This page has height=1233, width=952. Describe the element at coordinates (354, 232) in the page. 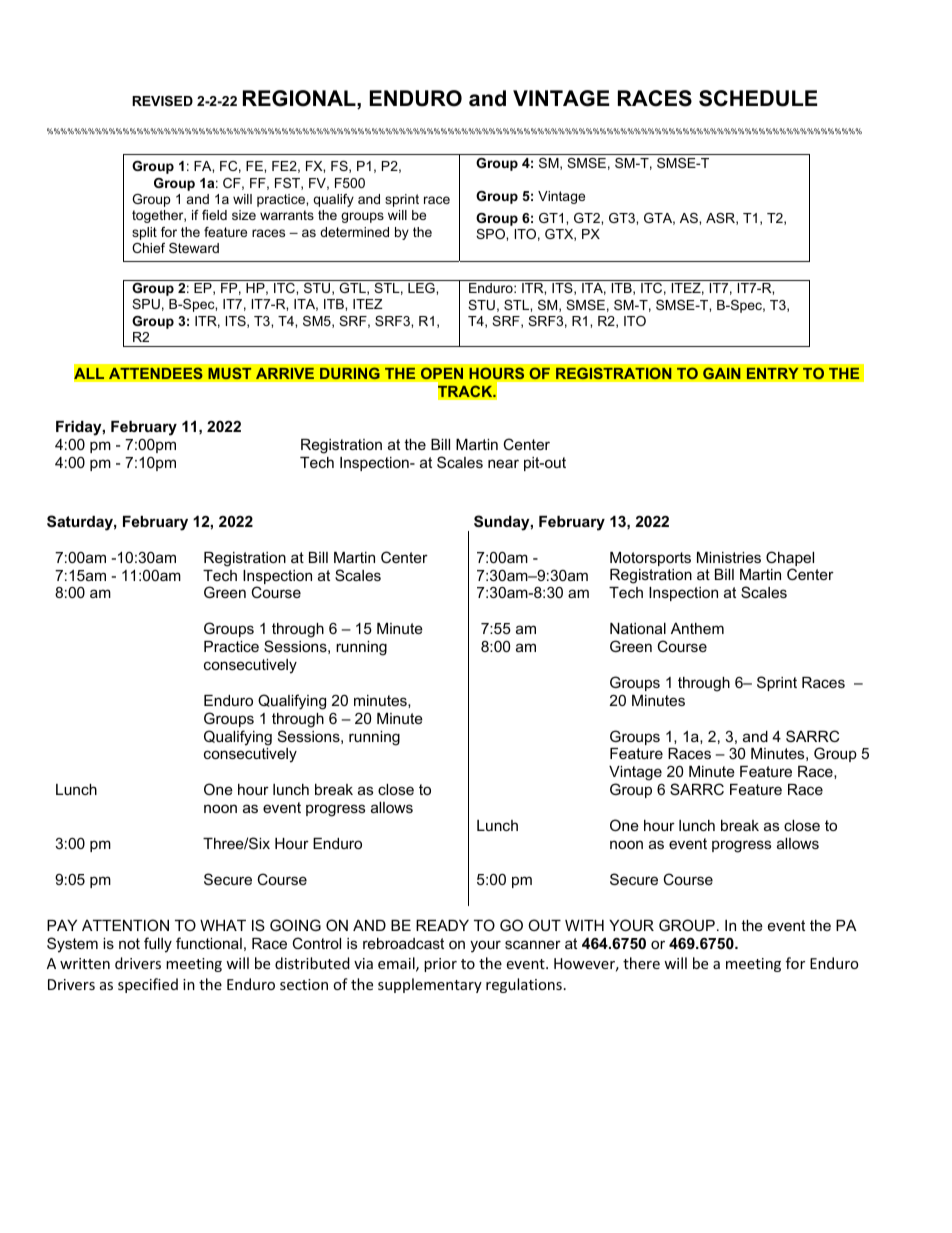

I see `determined` at that location.
